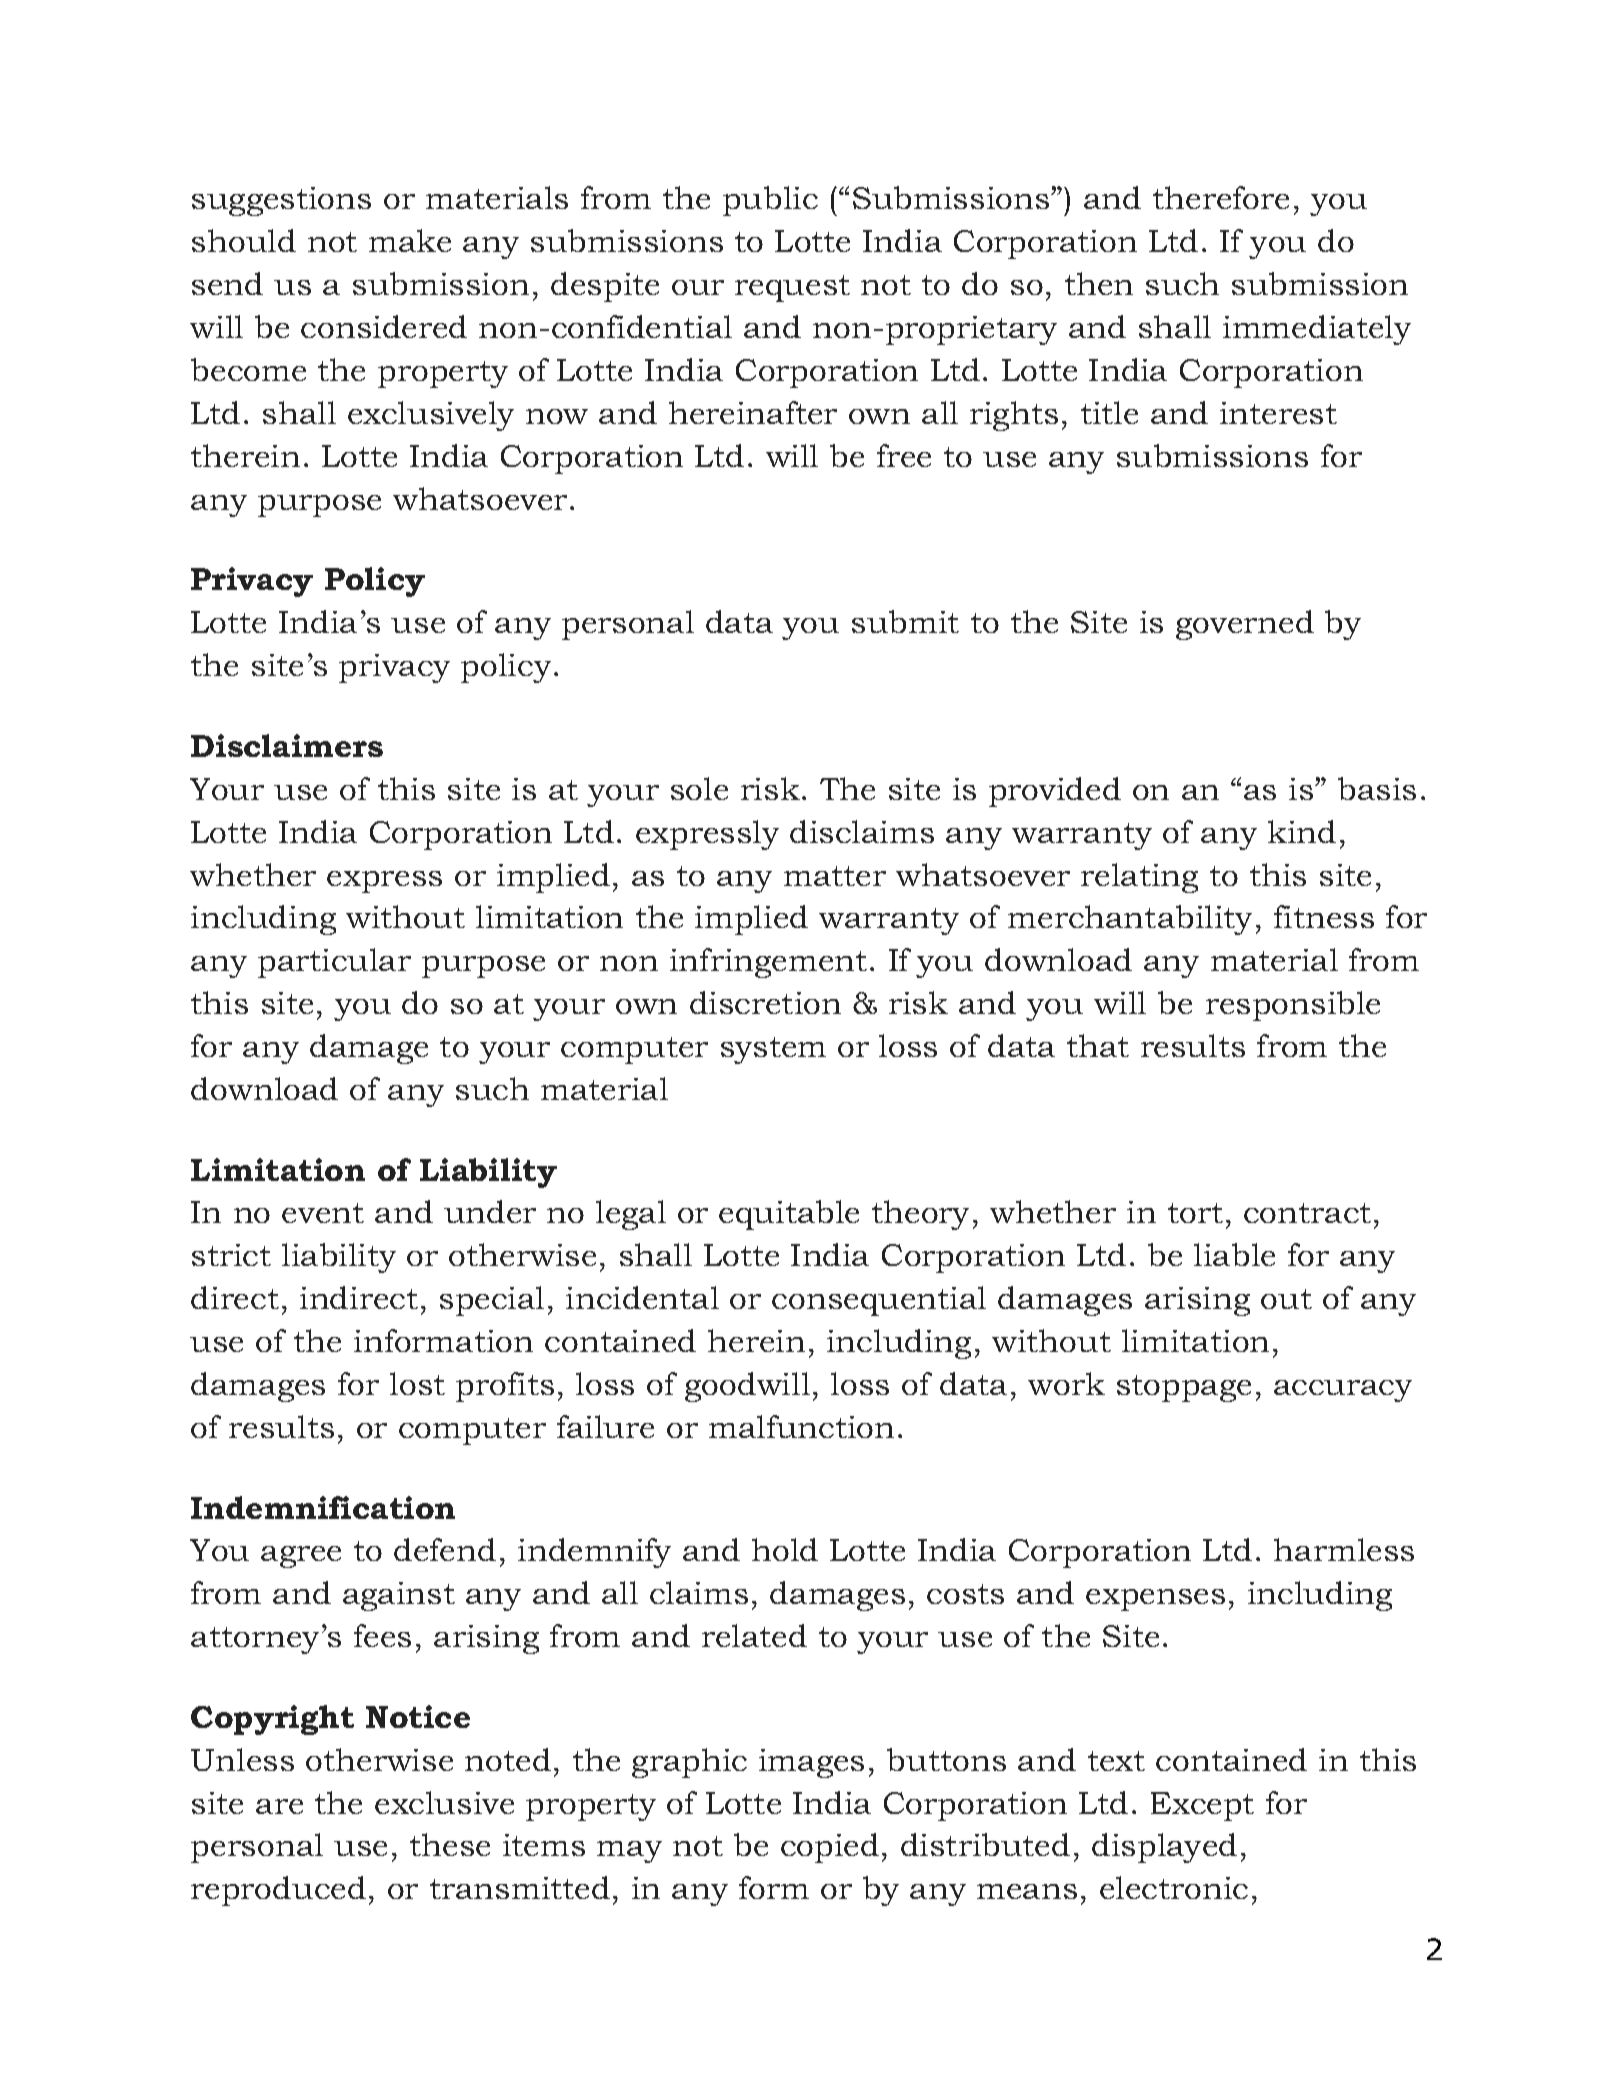 The width and height of the document is (1621, 2098). Describe the element at coordinates (1234, 1254) in the document. I see `liable` at that location.
